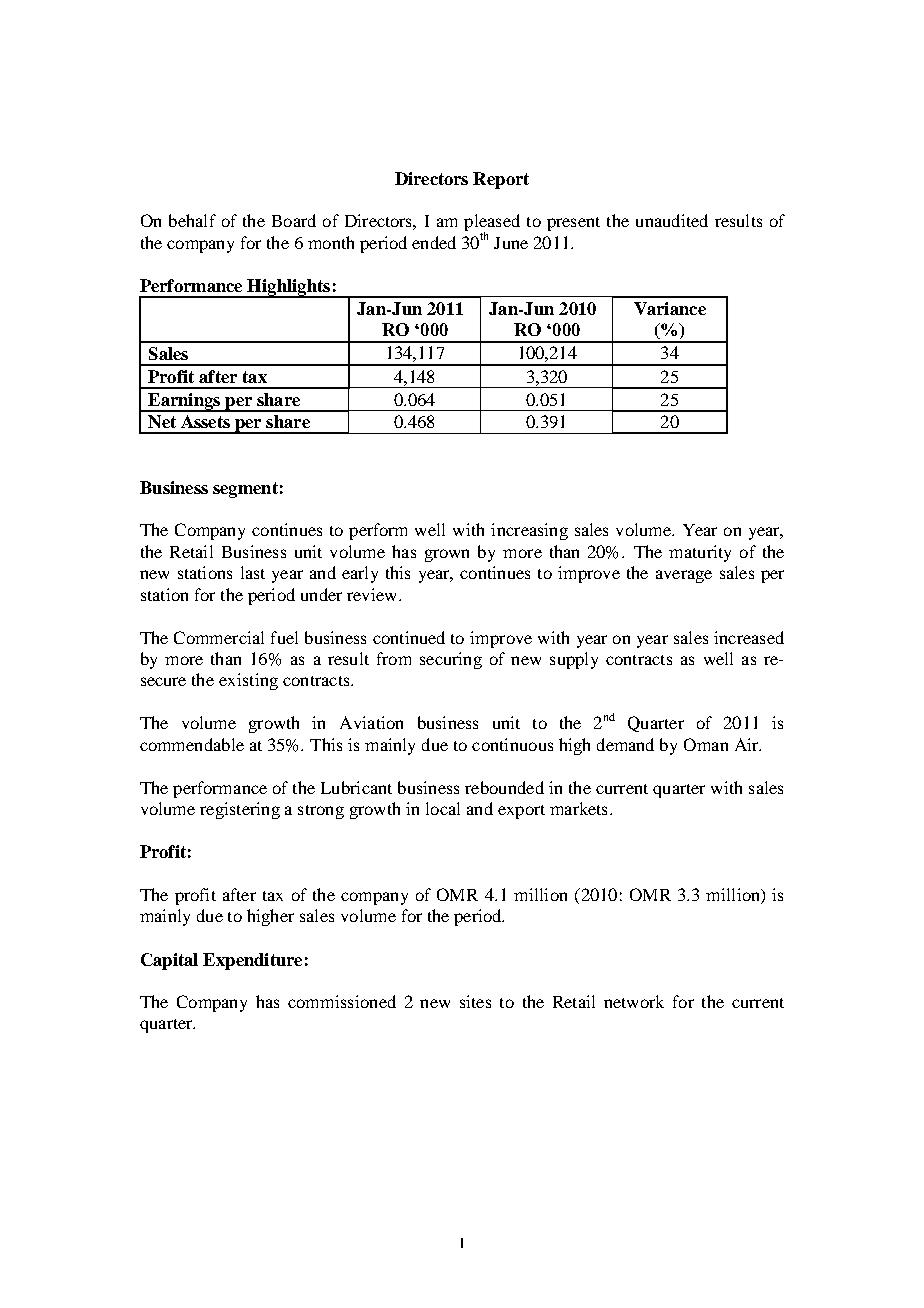  Describe the element at coordinates (253, 572) in the screenshot. I see `last` at that location.
